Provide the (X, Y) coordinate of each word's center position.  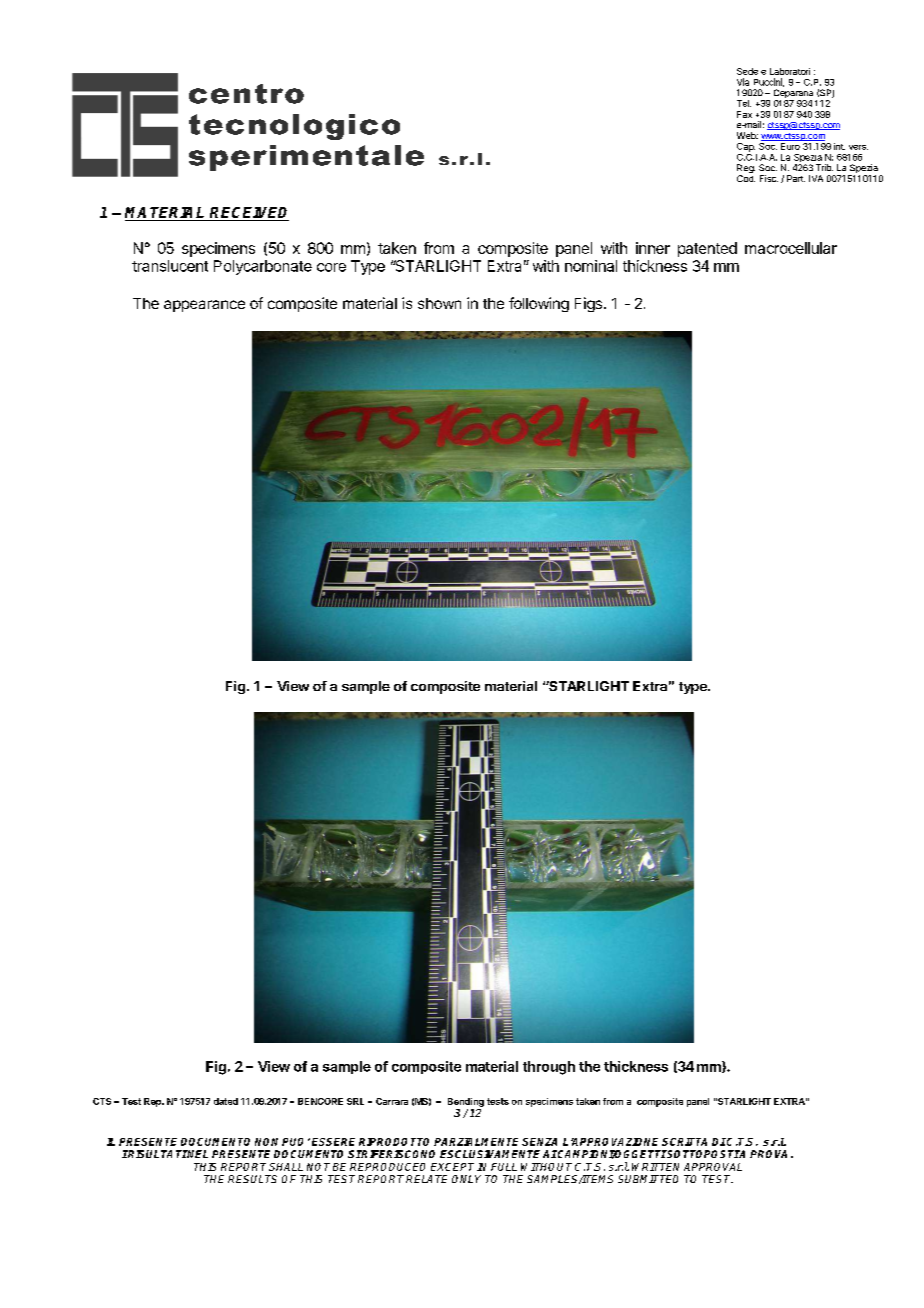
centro (246, 94)
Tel (744, 103)
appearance (204, 306)
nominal (591, 266)
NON (266, 1142)
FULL (504, 1167)
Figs (588, 304)
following (539, 304)
